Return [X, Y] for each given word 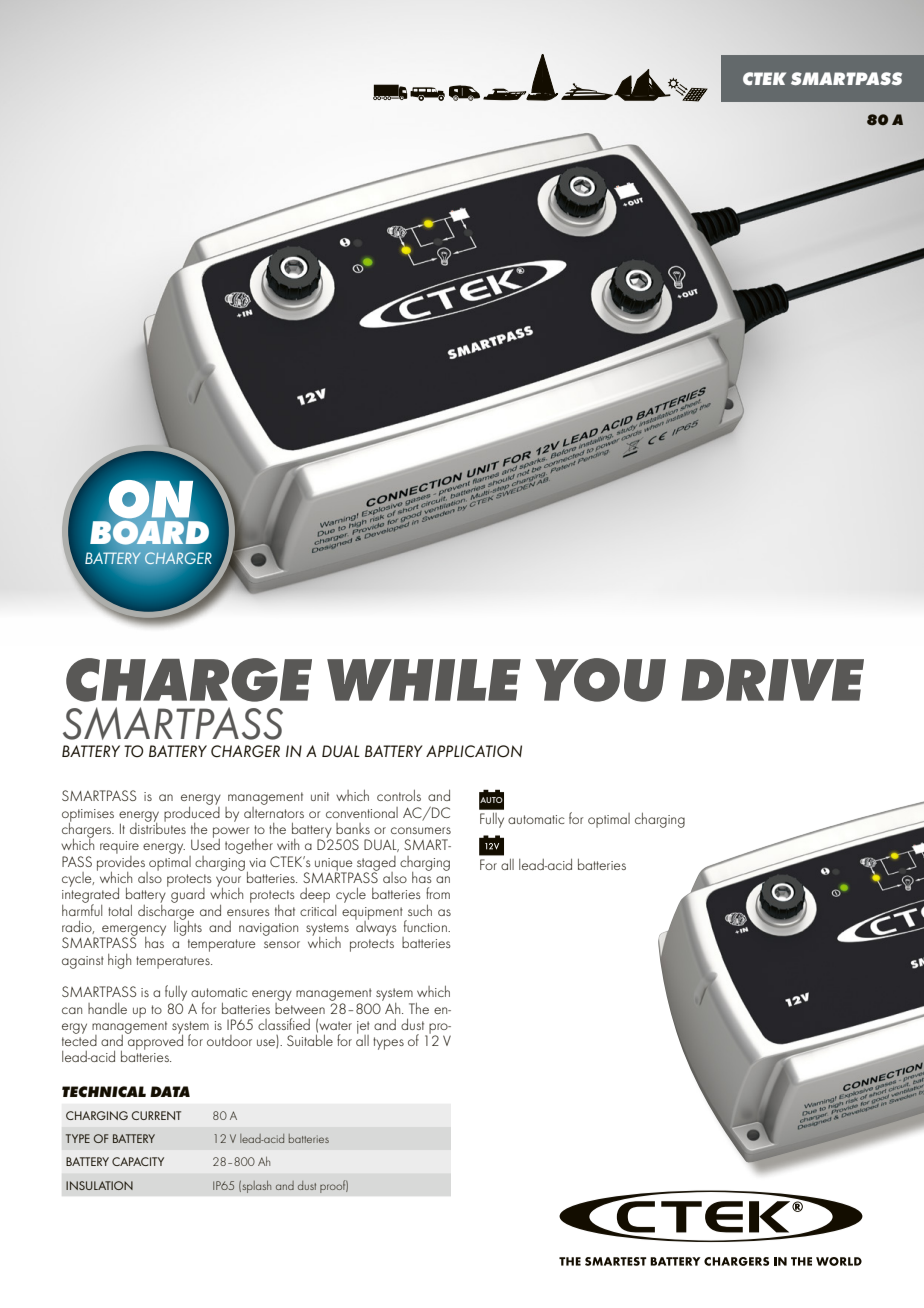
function [426, 926]
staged [376, 864]
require [119, 849]
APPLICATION [474, 751]
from [438, 893]
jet [363, 1028]
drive [772, 680]
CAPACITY [138, 1161]
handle [107, 1008]
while [424, 680]
